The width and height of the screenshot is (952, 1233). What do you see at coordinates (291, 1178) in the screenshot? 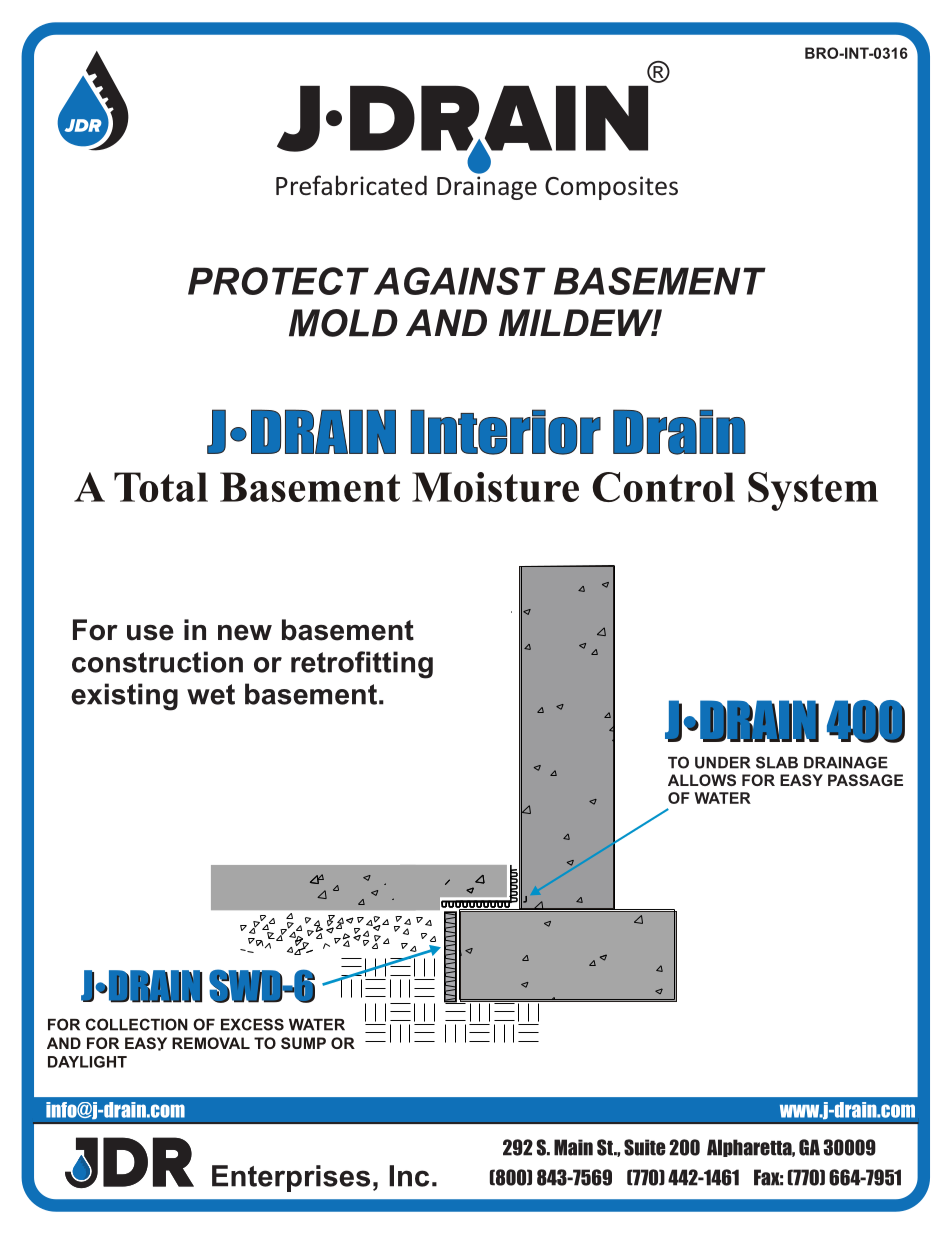
I see `Enterprises` at bounding box center [291, 1178].
